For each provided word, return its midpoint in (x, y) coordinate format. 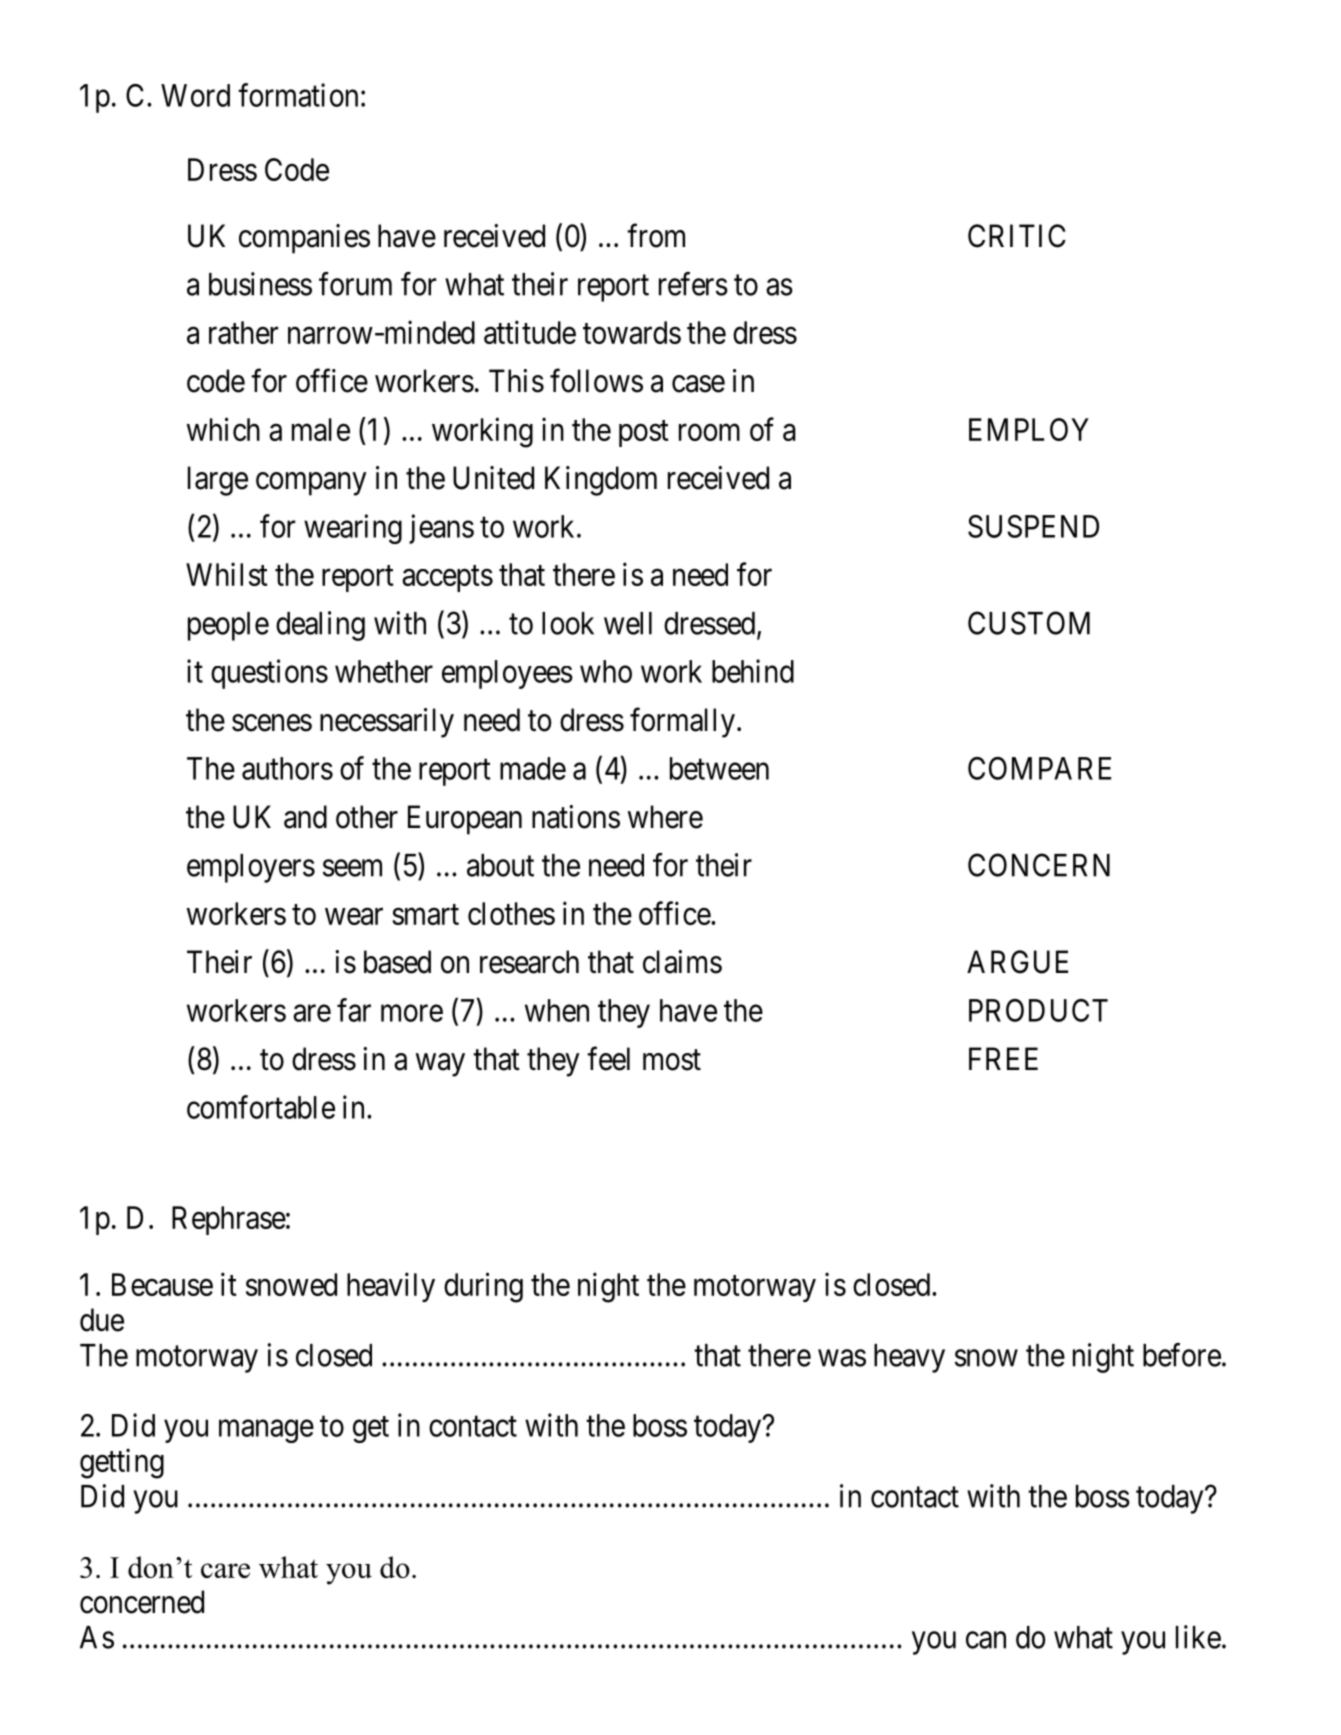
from (656, 235)
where (665, 817)
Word (195, 95)
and (305, 817)
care (225, 1570)
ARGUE (1017, 962)
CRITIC (1017, 236)
